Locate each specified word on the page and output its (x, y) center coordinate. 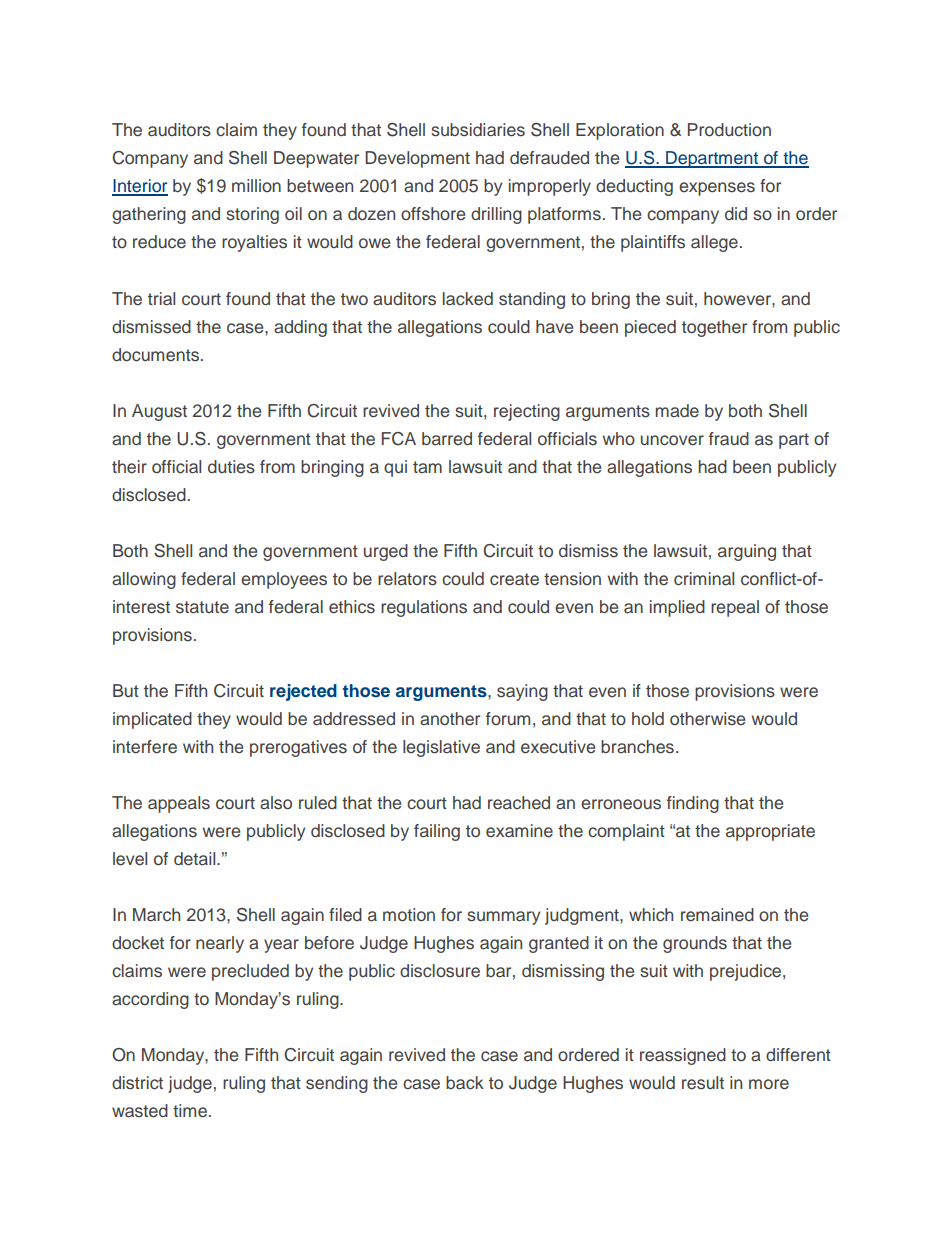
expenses (717, 189)
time (190, 1111)
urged (386, 552)
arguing (747, 552)
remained (717, 915)
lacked (468, 299)
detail (196, 859)
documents (157, 355)
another (450, 719)
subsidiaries (478, 130)
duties (231, 467)
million (256, 185)
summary (503, 918)
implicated (152, 720)
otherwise (707, 719)
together (714, 328)
